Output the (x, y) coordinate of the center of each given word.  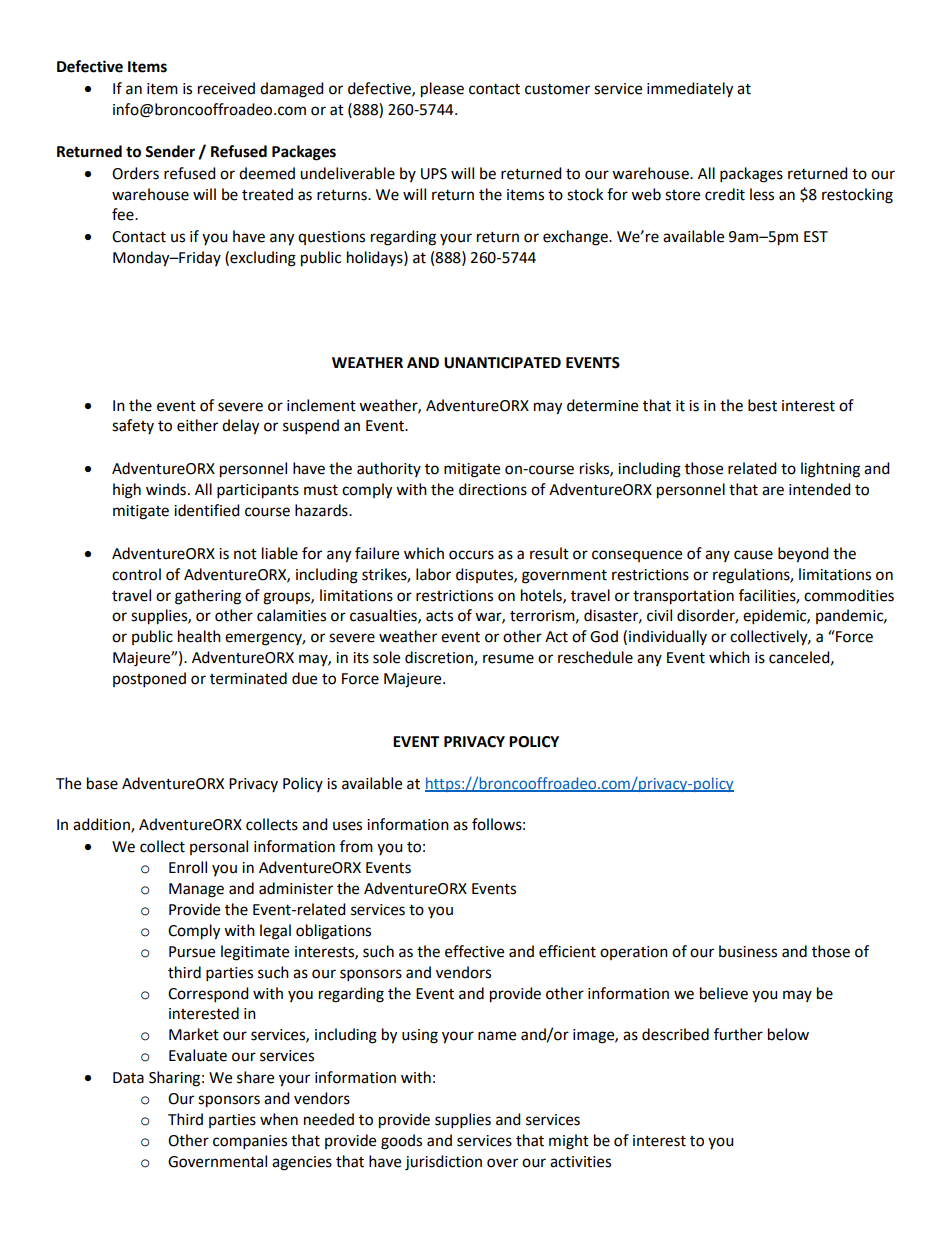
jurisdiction (443, 1163)
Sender (170, 151)
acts (439, 616)
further (738, 1034)
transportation (683, 597)
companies (250, 1142)
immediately (690, 90)
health (199, 636)
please (442, 90)
